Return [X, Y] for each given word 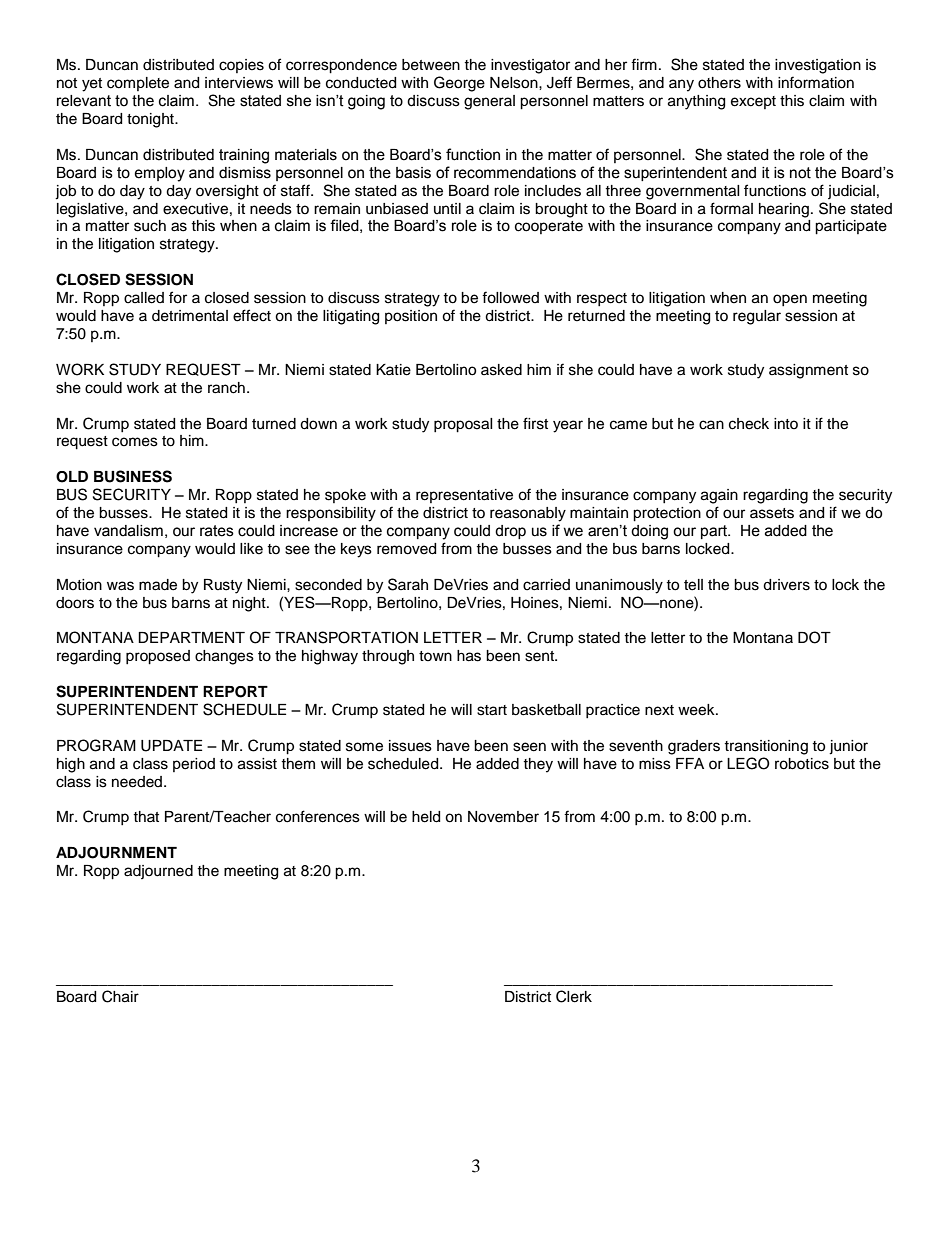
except [753, 102]
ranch [226, 388]
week [697, 710]
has [469, 656]
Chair [120, 996]
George [459, 84]
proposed [158, 657]
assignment [808, 371]
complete [138, 84]
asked [501, 370]
